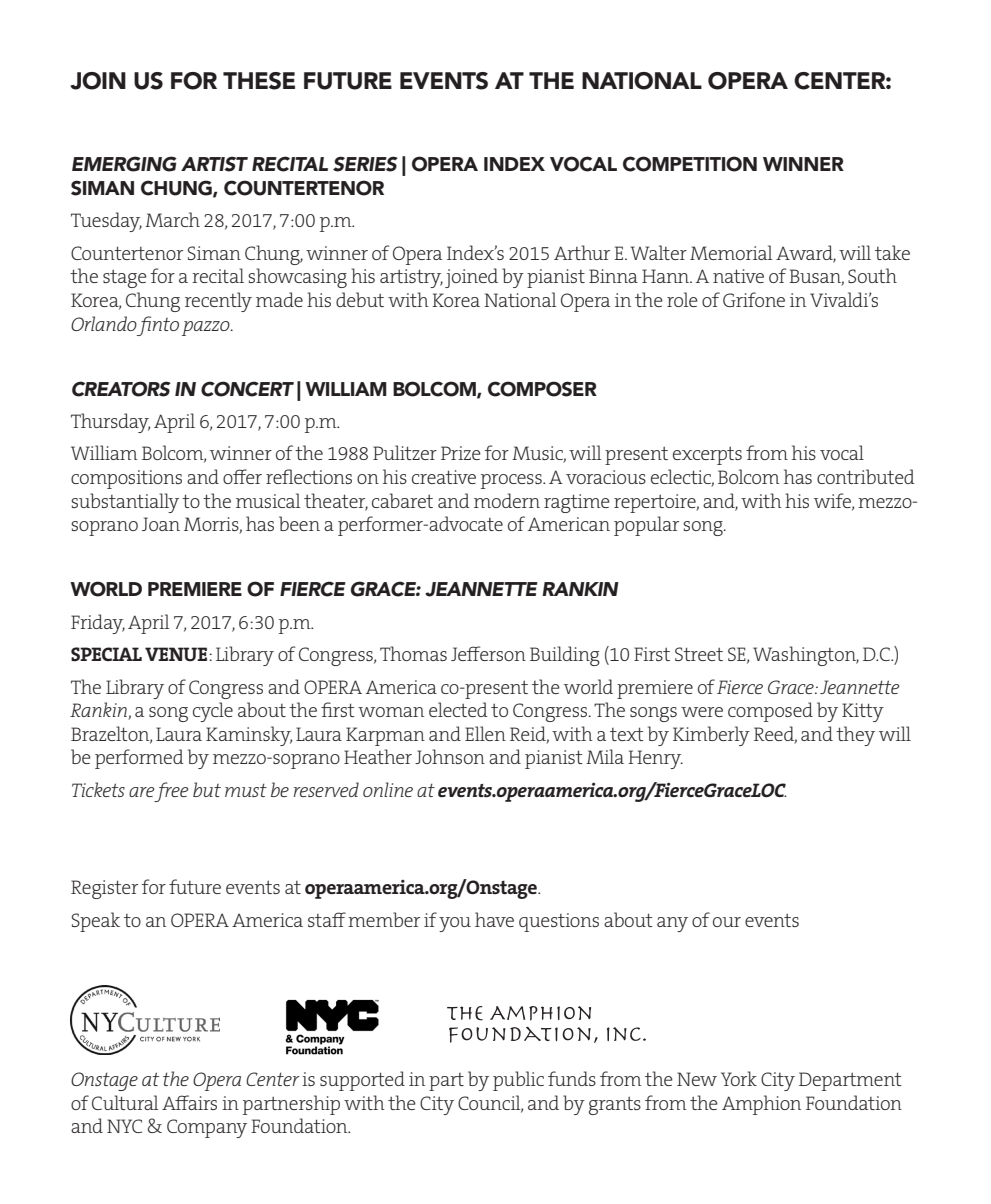 This document has width=991, height=1204. Describe the element at coordinates (259, 81) in the document. I see `THESE` at that location.
